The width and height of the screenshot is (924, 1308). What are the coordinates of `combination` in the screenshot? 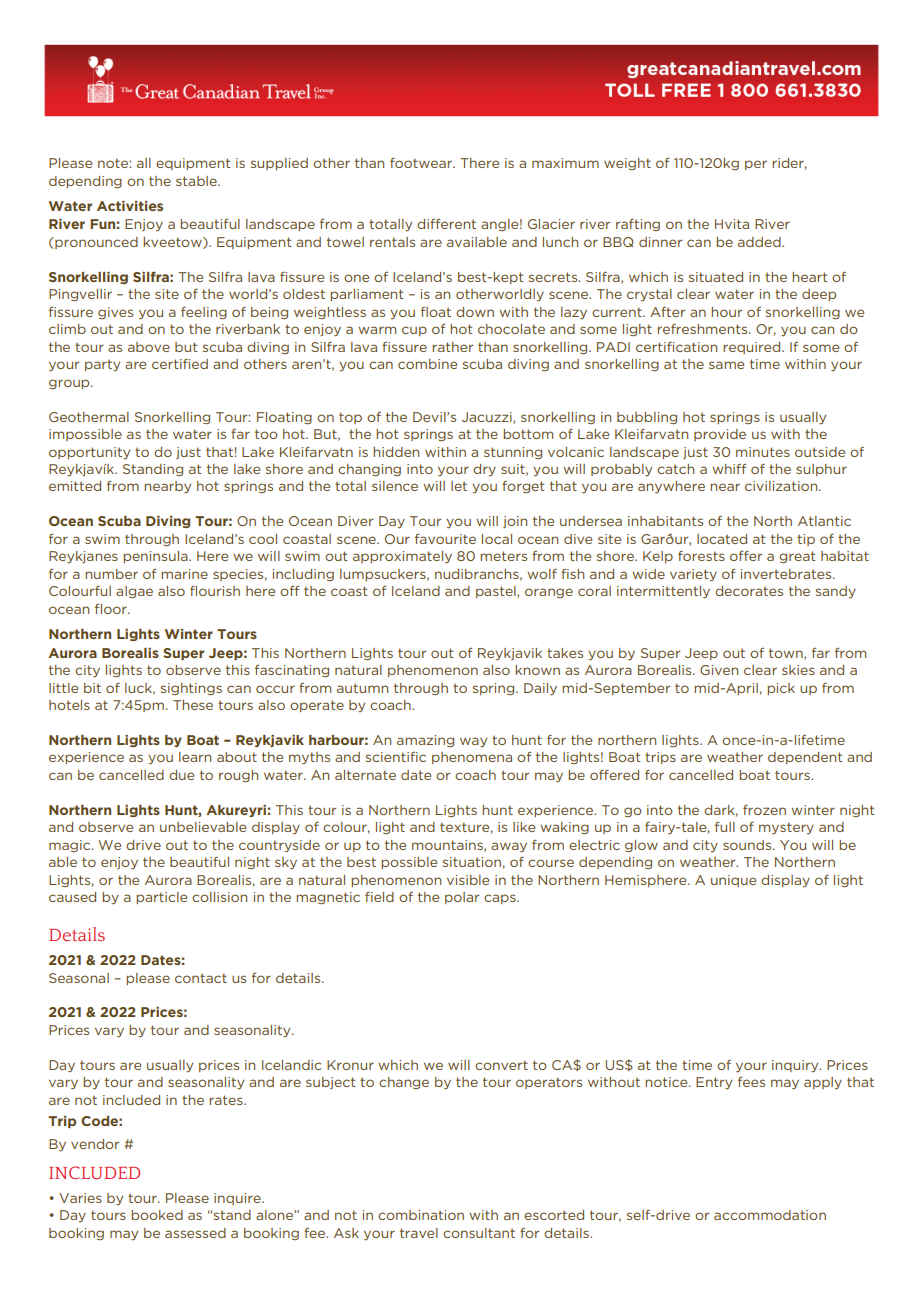 It's located at (421, 1215).
